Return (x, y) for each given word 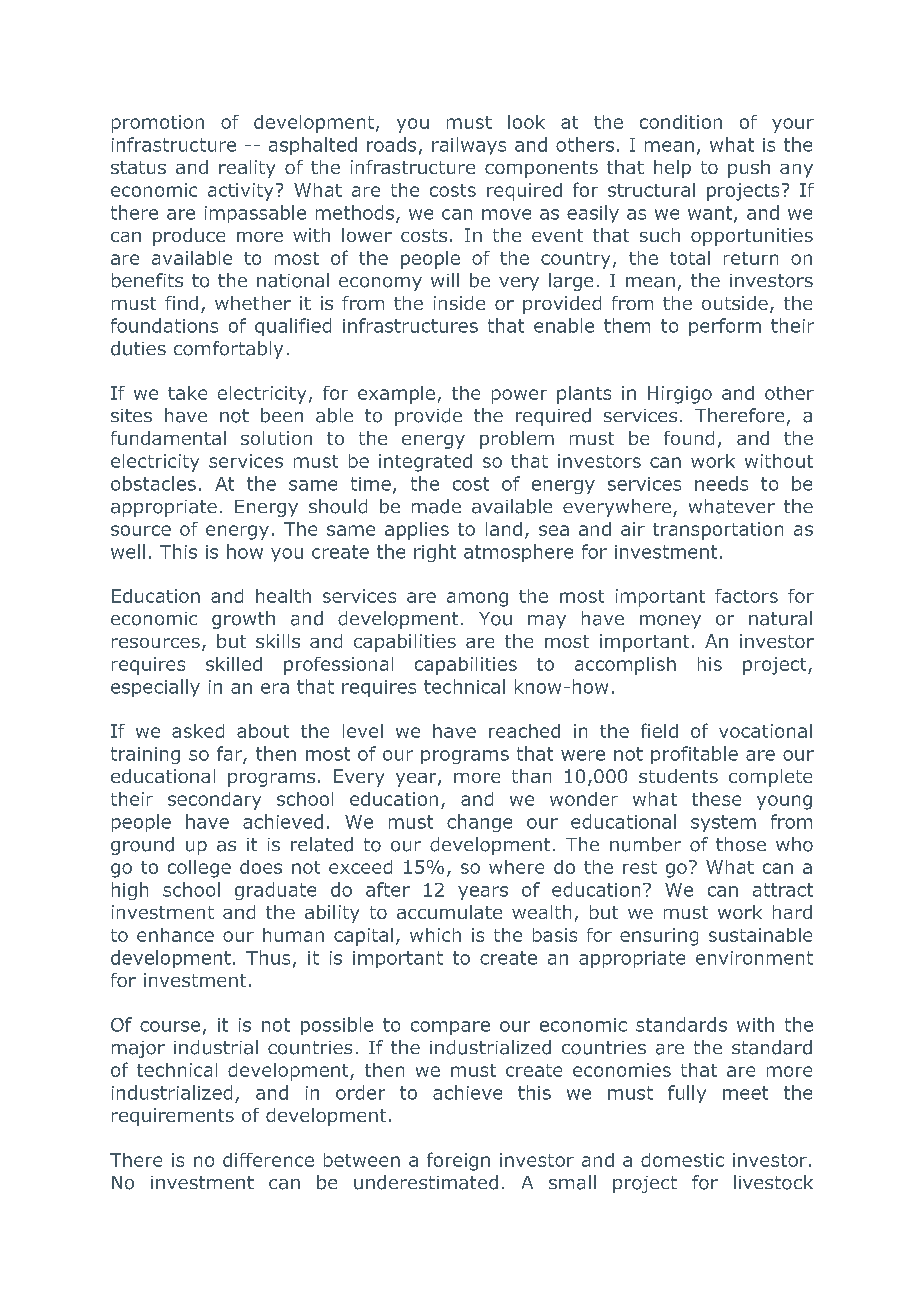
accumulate (449, 912)
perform (725, 327)
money (670, 622)
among (477, 599)
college (199, 869)
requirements (173, 1117)
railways (469, 146)
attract (783, 890)
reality (247, 169)
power (519, 396)
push (749, 169)
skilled (234, 664)
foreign (458, 1161)
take (187, 393)
